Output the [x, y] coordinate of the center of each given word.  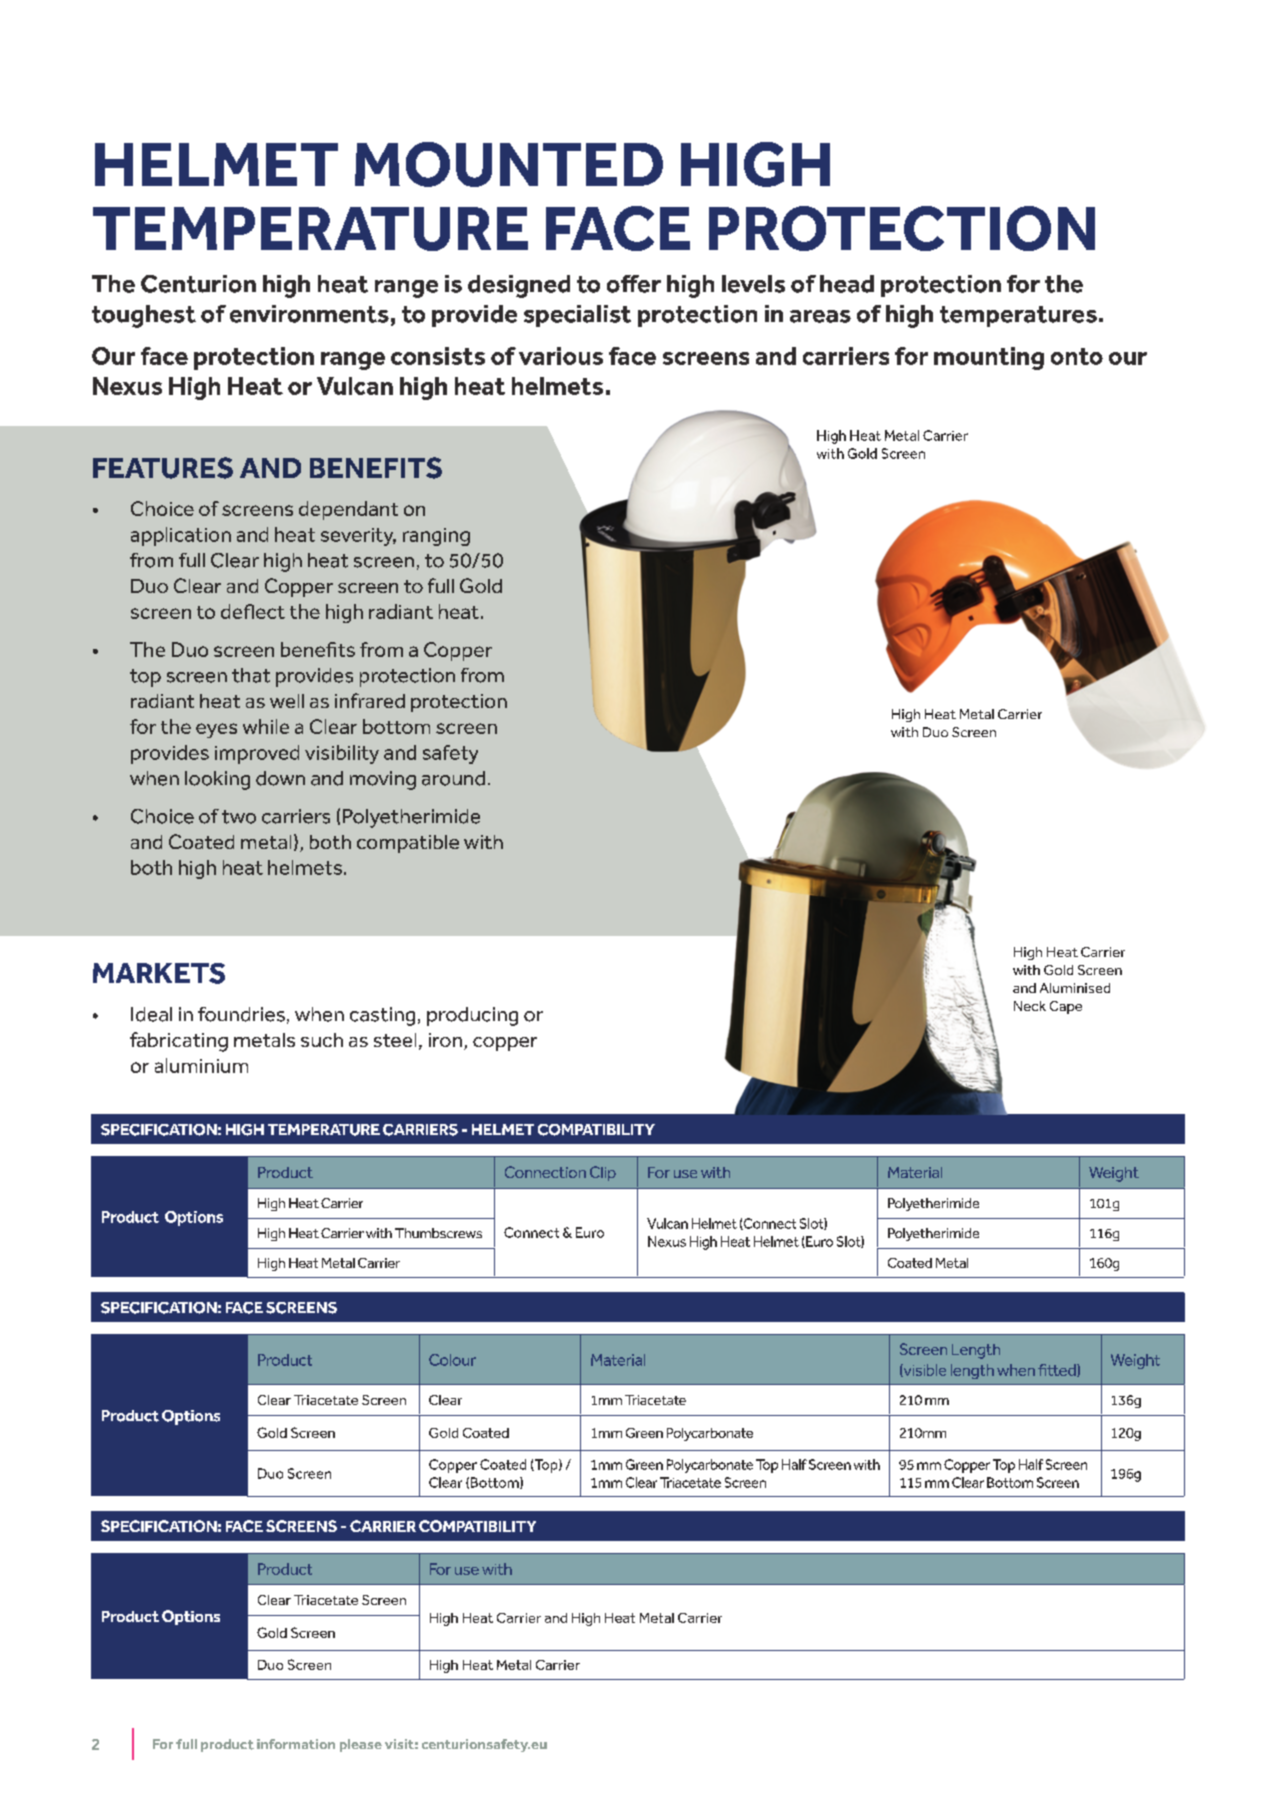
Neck [1030, 1006]
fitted [1058, 1370]
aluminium [201, 1065]
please [361, 1745]
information [296, 1744]
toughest [144, 316]
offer [634, 284]
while [266, 726]
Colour [452, 1360]
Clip [603, 1173]
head [847, 284]
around [453, 778]
